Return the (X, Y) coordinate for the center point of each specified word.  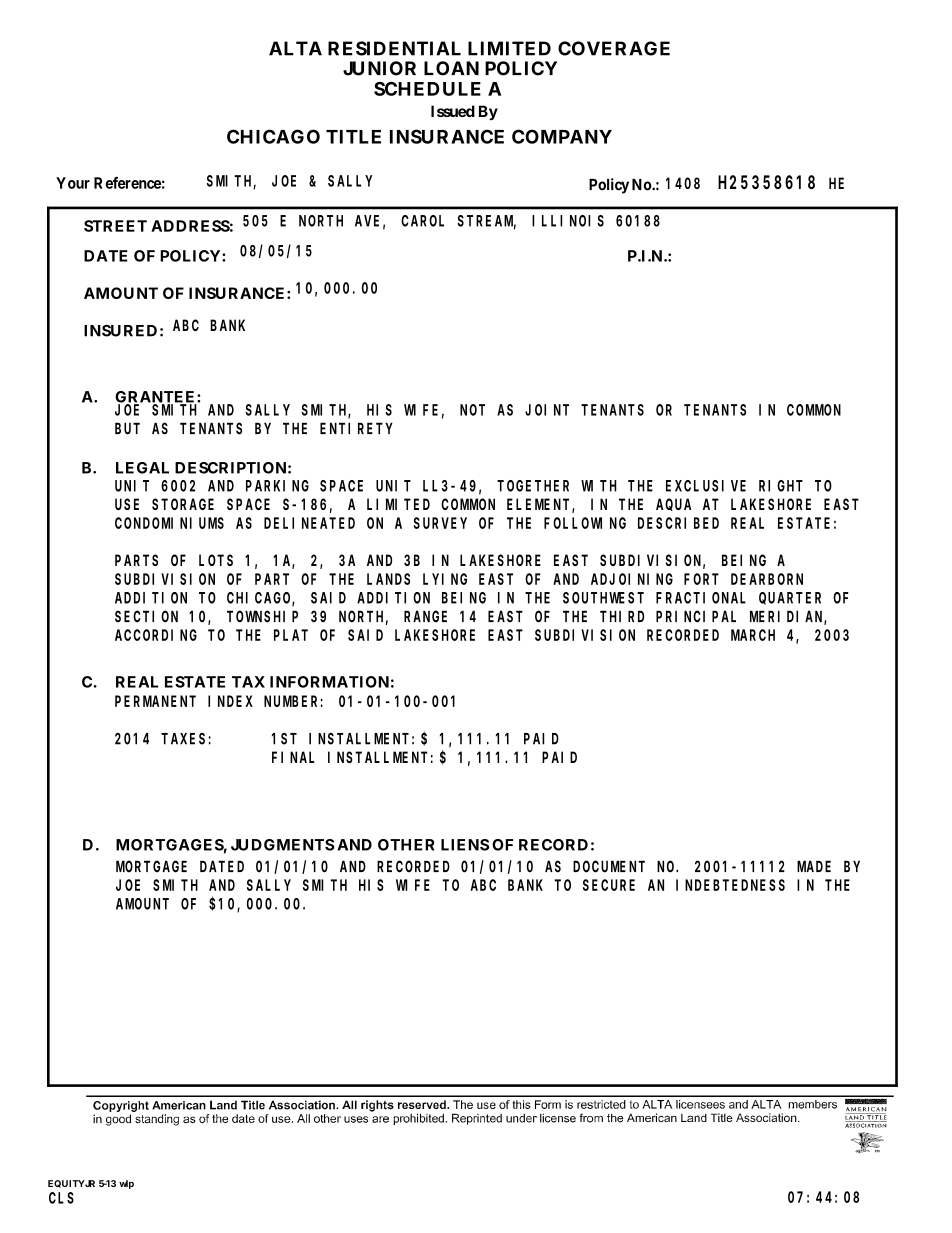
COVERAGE (614, 48)
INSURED (120, 331)
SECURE (609, 885)
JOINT (547, 410)
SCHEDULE (427, 89)
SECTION (146, 616)
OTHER (406, 845)
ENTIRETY (356, 428)
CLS (61, 1198)
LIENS (465, 845)
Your (73, 183)
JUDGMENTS (283, 845)
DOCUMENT (609, 866)
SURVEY (440, 523)
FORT (701, 579)
